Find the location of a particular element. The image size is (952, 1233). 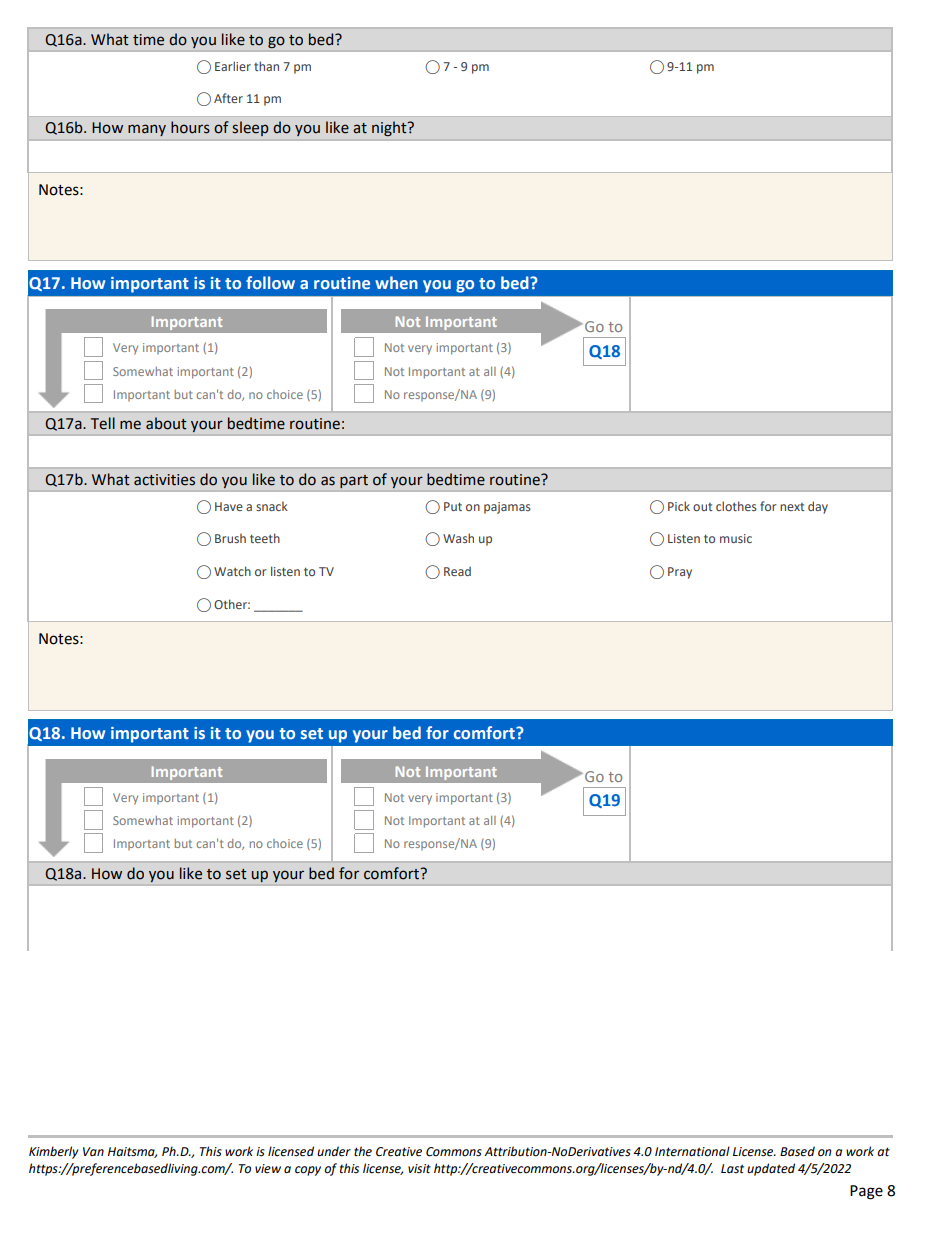

Pray is located at coordinates (680, 573).
